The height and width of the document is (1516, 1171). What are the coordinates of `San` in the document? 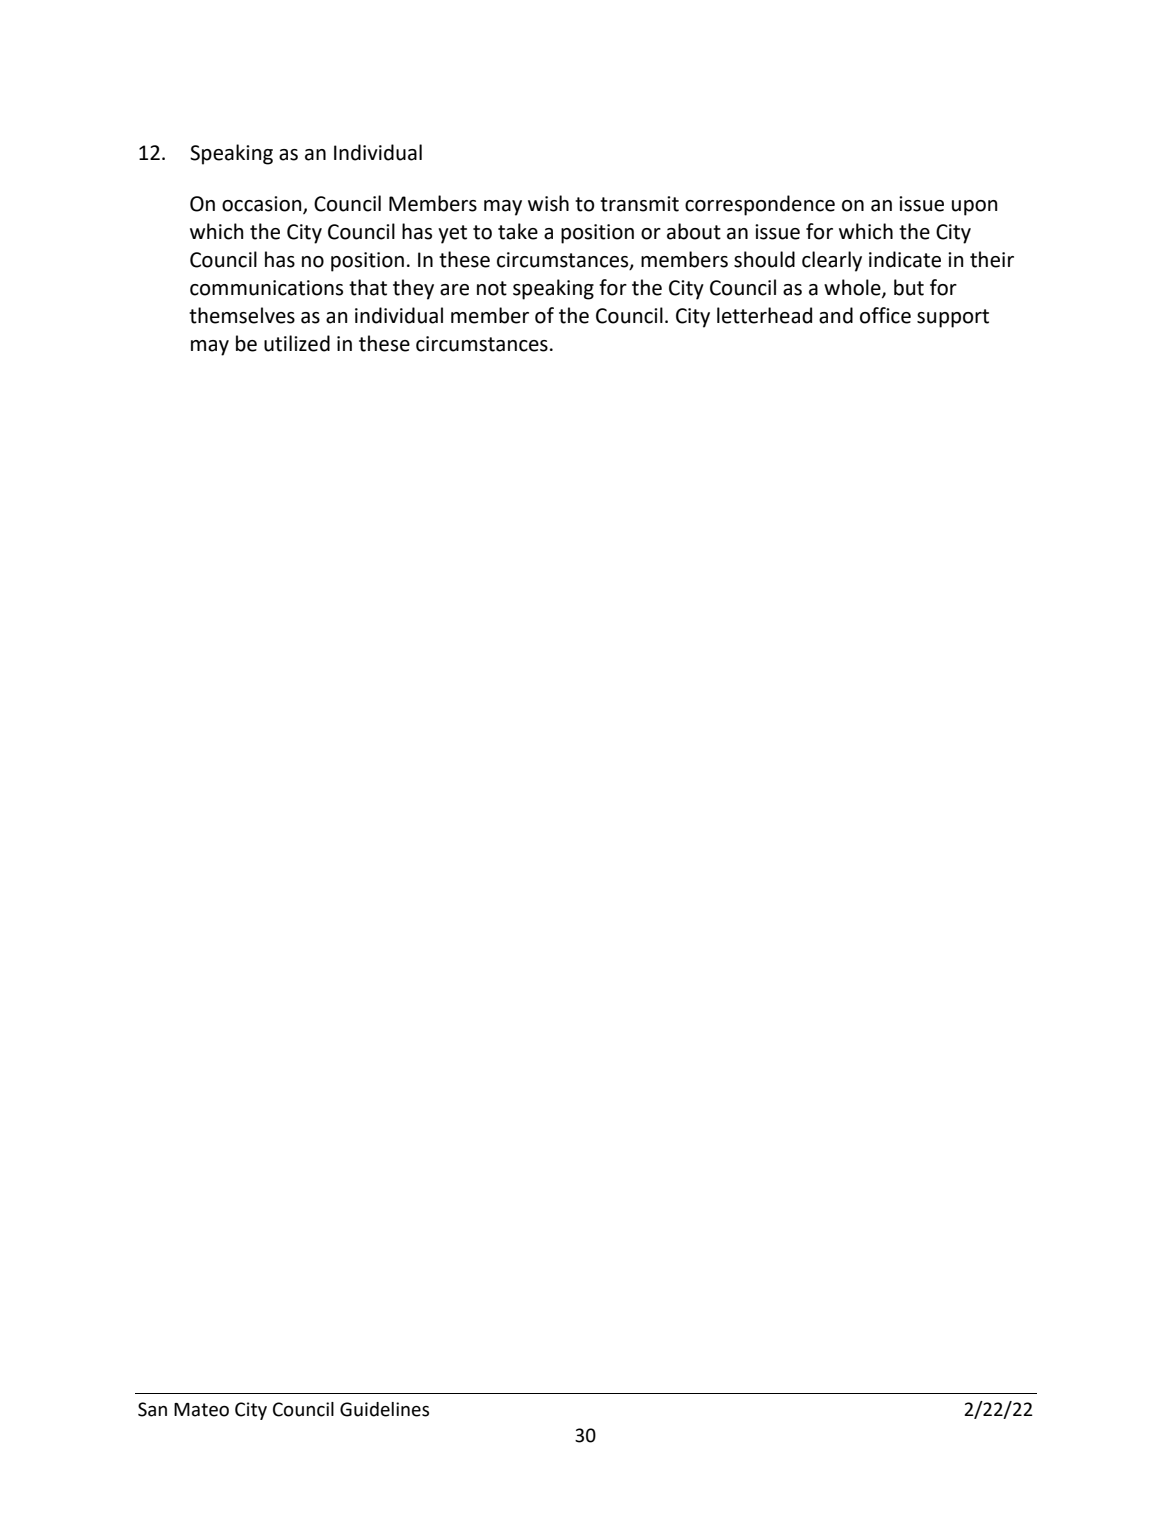 It's located at (152, 1409).
